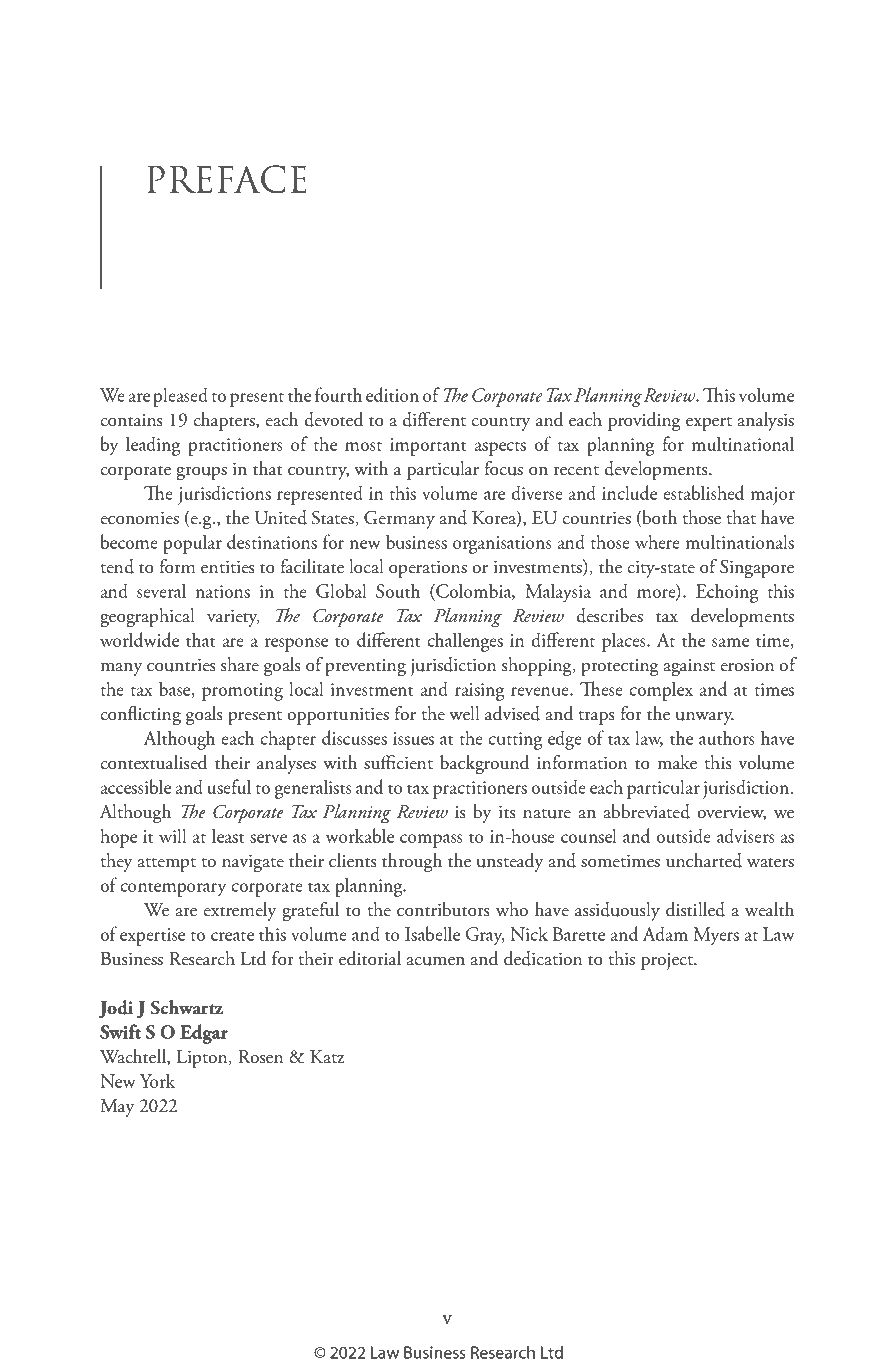 This screenshot has height=1372, width=878. Describe the element at coordinates (233, 618) in the screenshot. I see `variety` at that location.
